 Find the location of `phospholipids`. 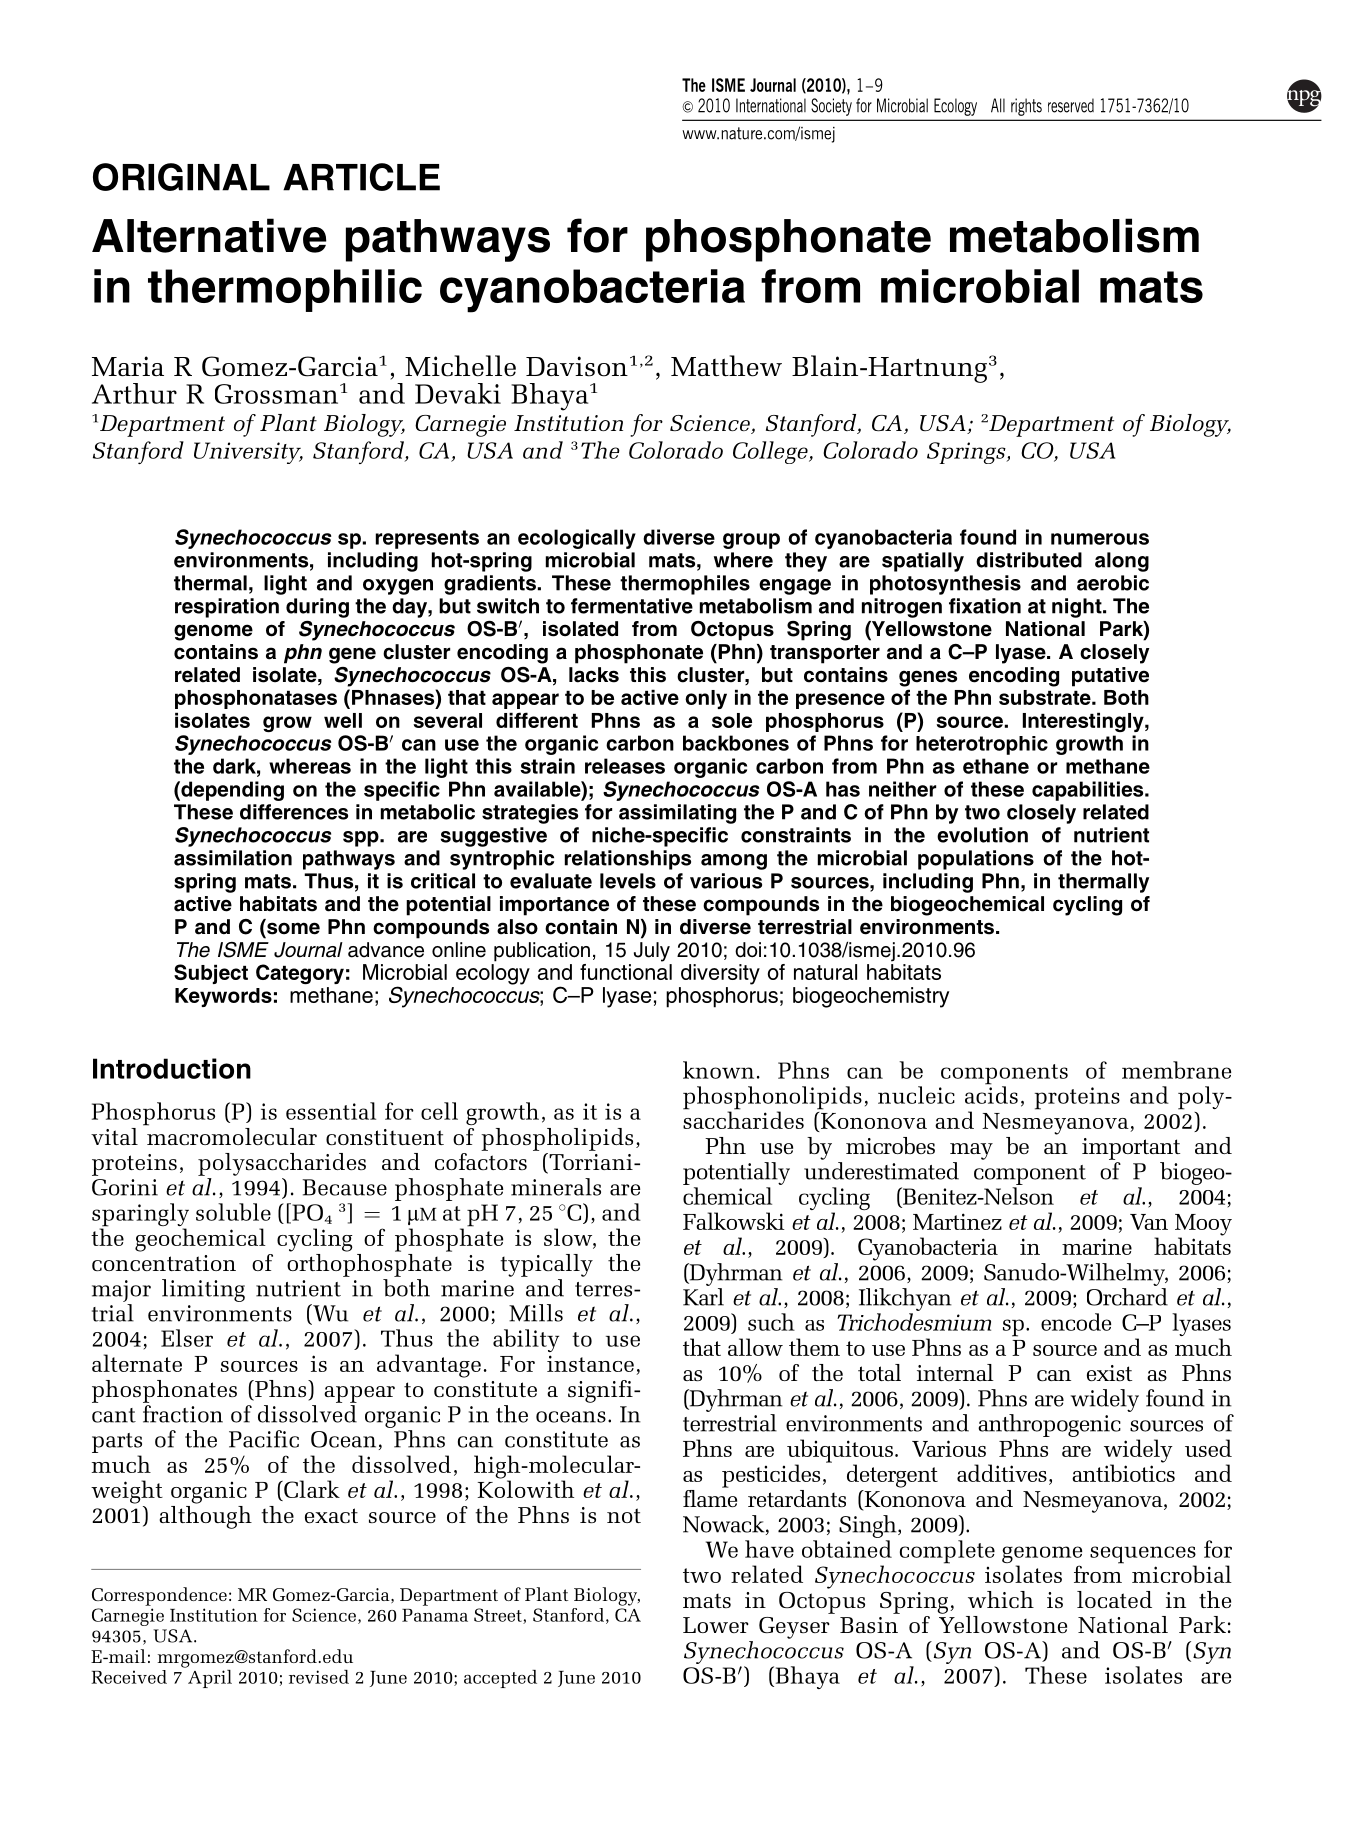

phospholipids is located at coordinates (557, 1139).
